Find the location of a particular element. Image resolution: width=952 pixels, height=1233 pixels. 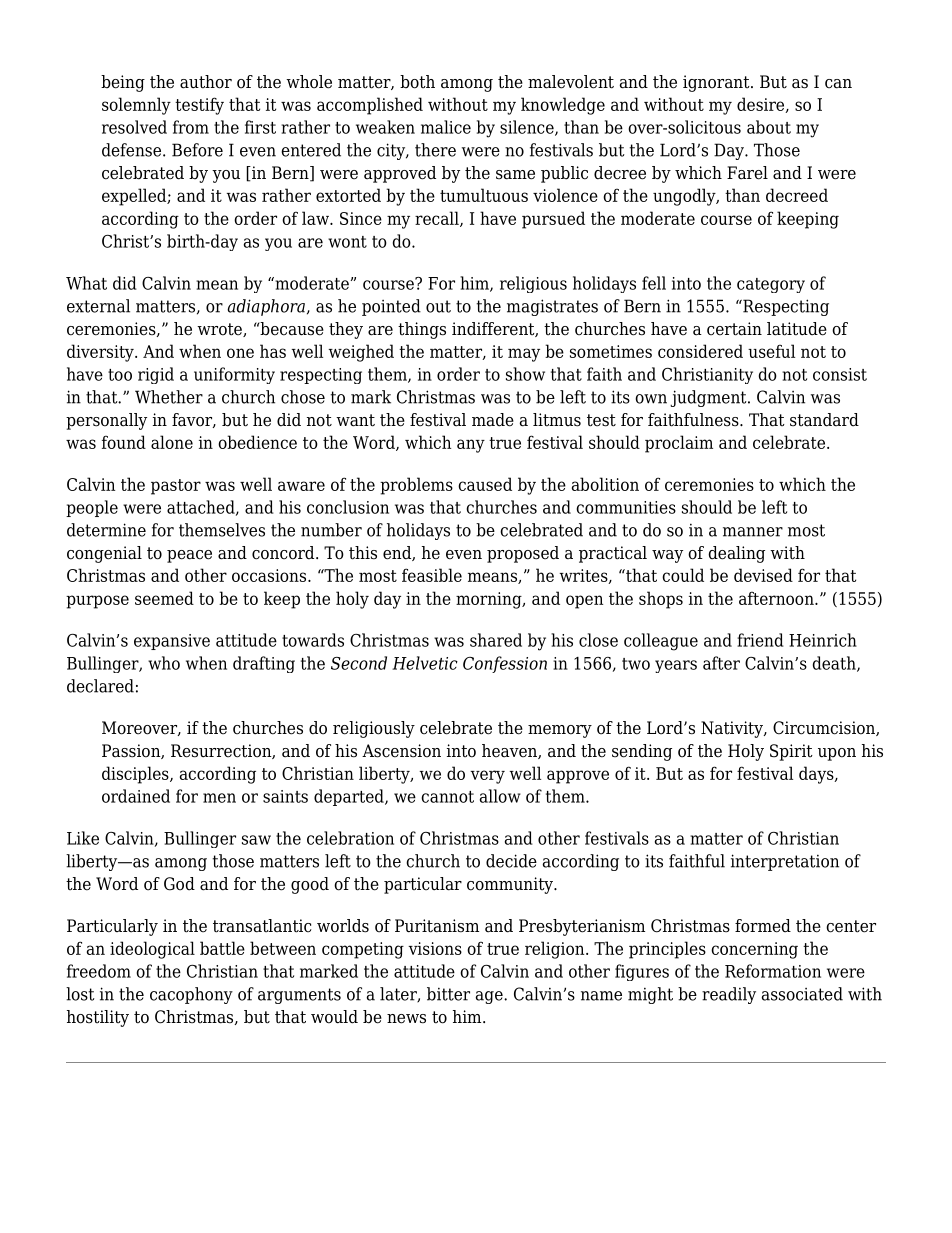

judgment is located at coordinates (709, 398).
